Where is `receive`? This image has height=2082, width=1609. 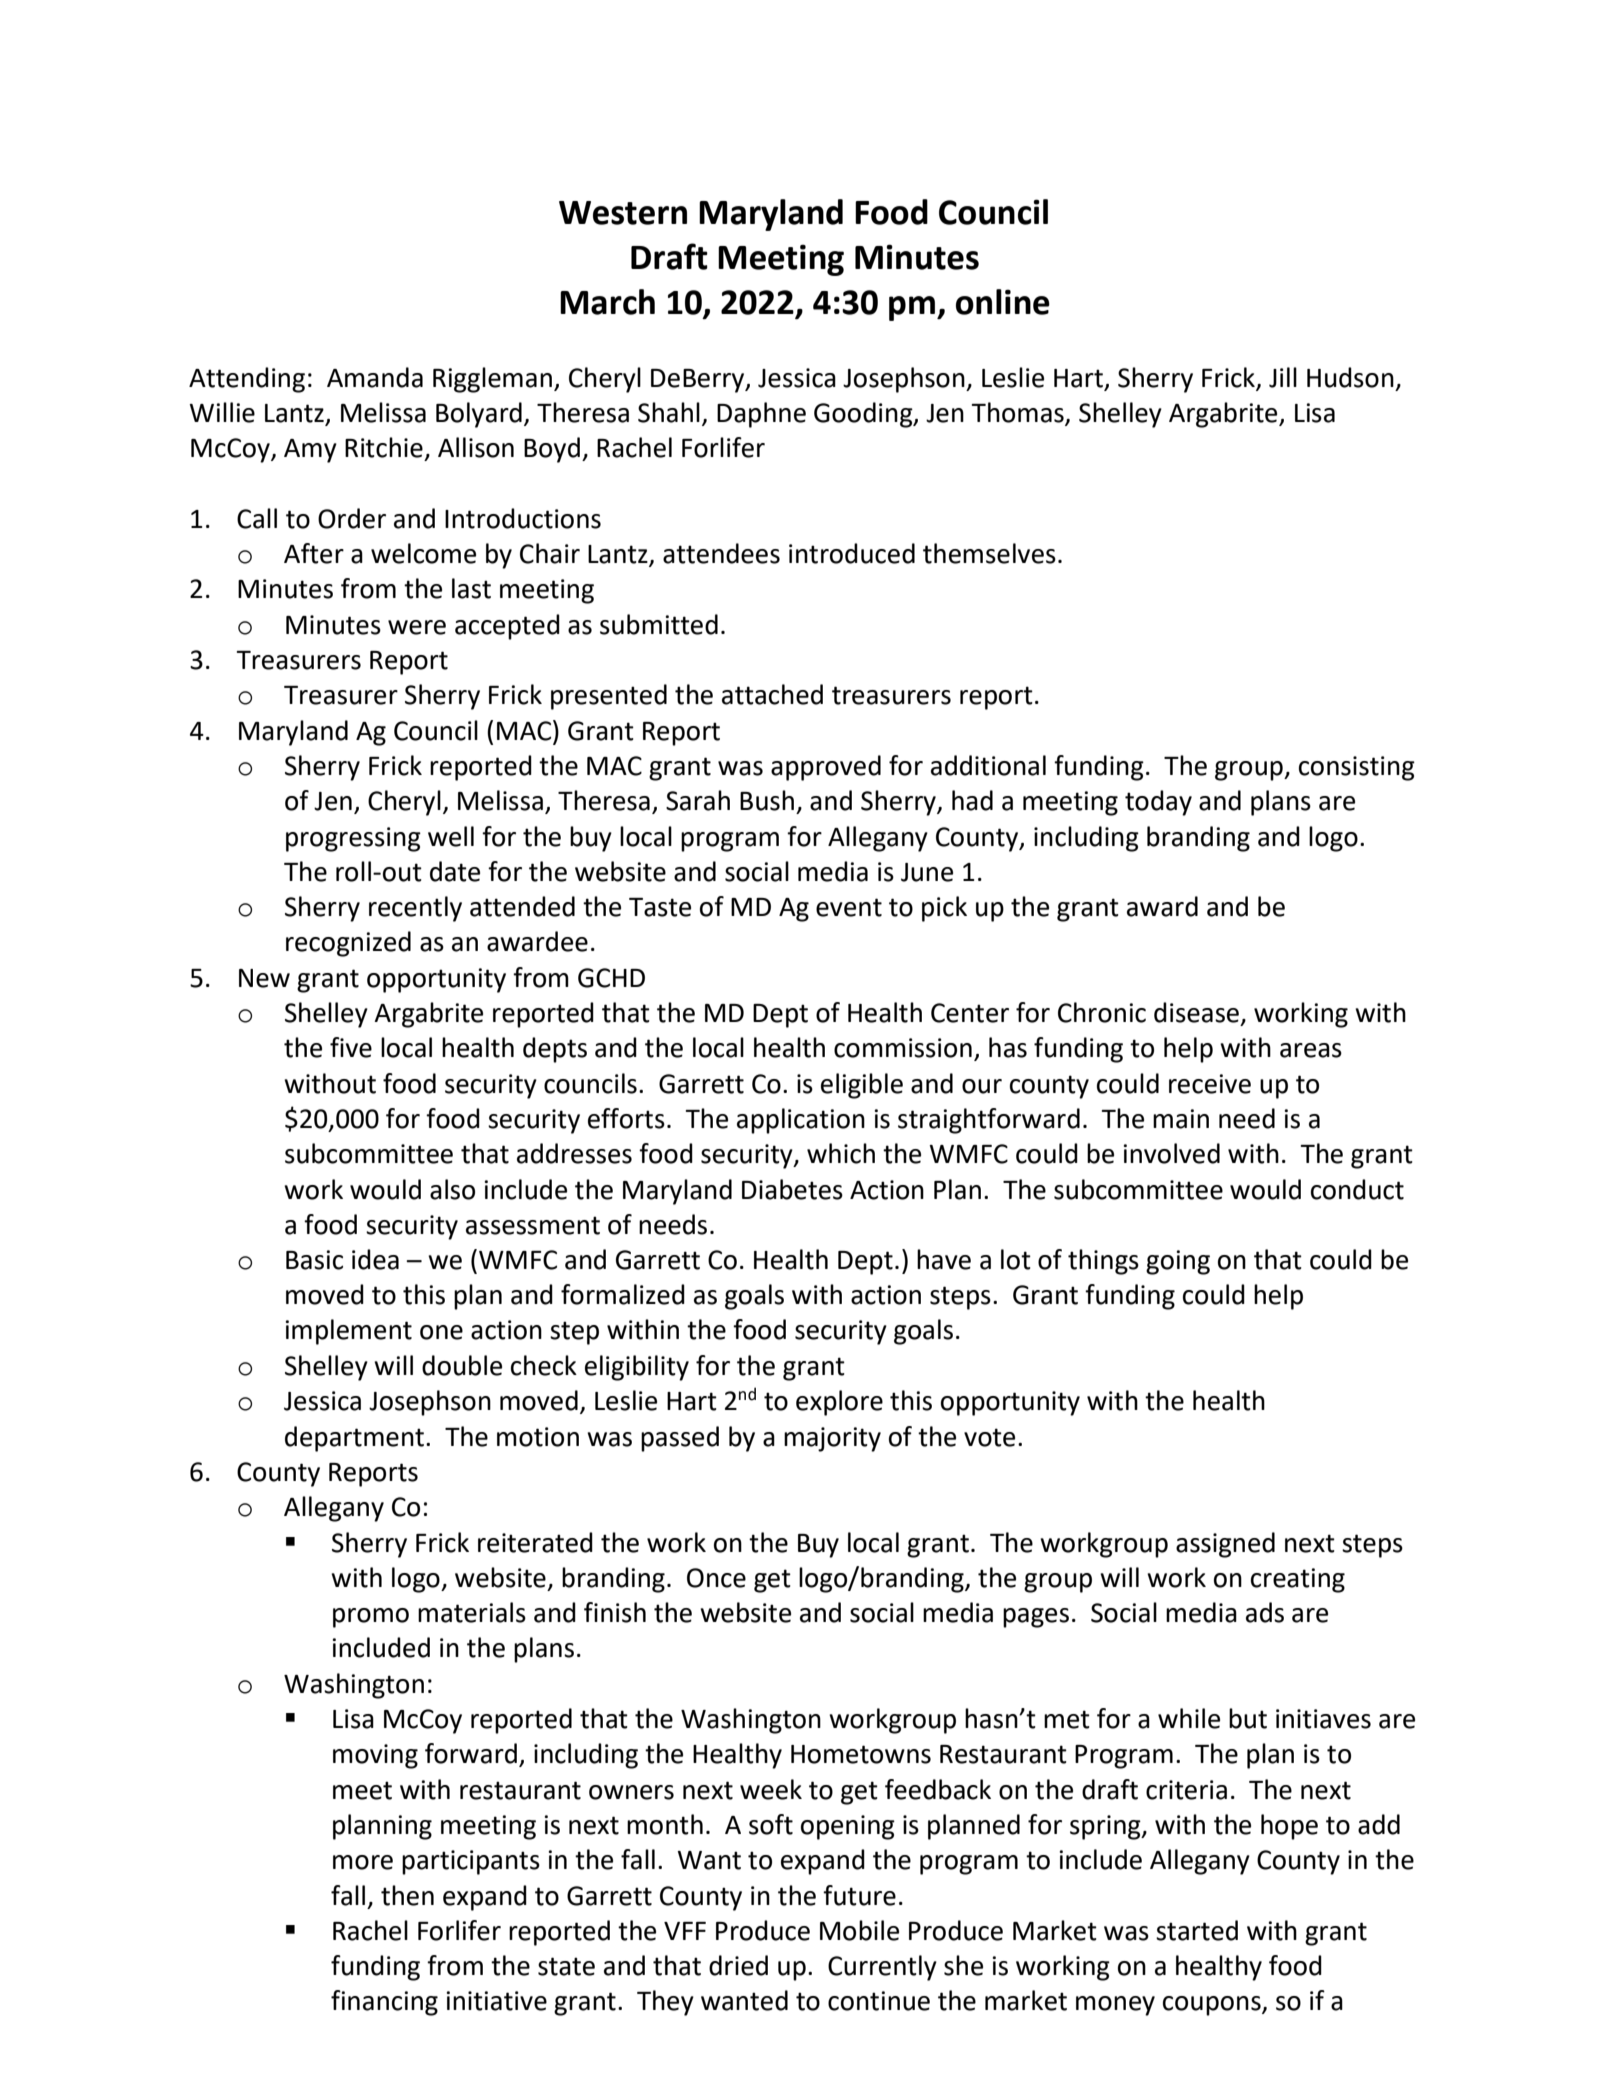 receive is located at coordinates (1210, 1084).
